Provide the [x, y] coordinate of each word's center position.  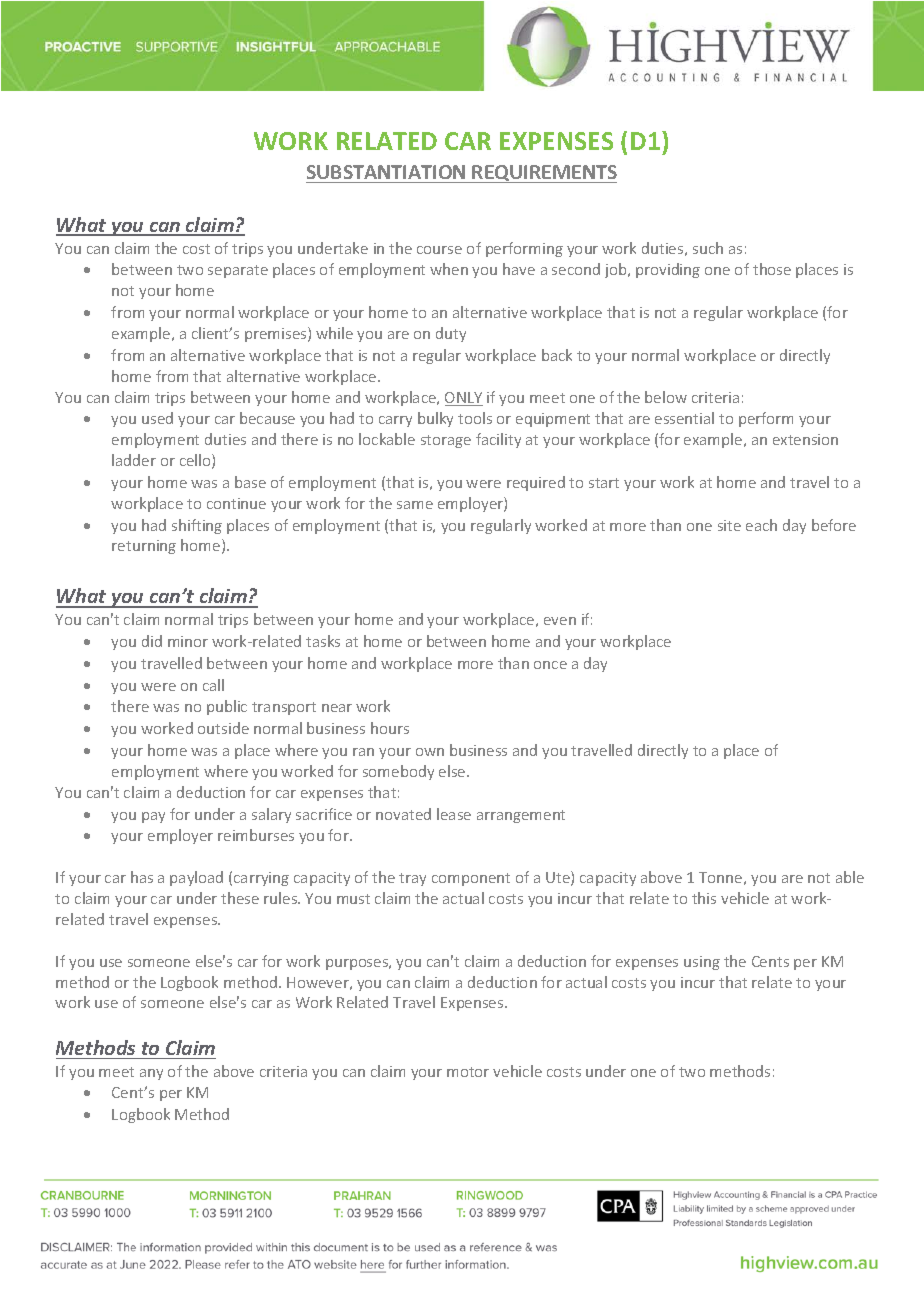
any [151, 1074]
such [708, 248]
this [704, 898]
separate [238, 271]
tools [475, 418]
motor [468, 1072]
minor [188, 641]
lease [454, 814]
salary [271, 815]
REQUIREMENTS [544, 174]
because [267, 418]
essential [684, 418]
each [761, 525]
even [560, 621]
